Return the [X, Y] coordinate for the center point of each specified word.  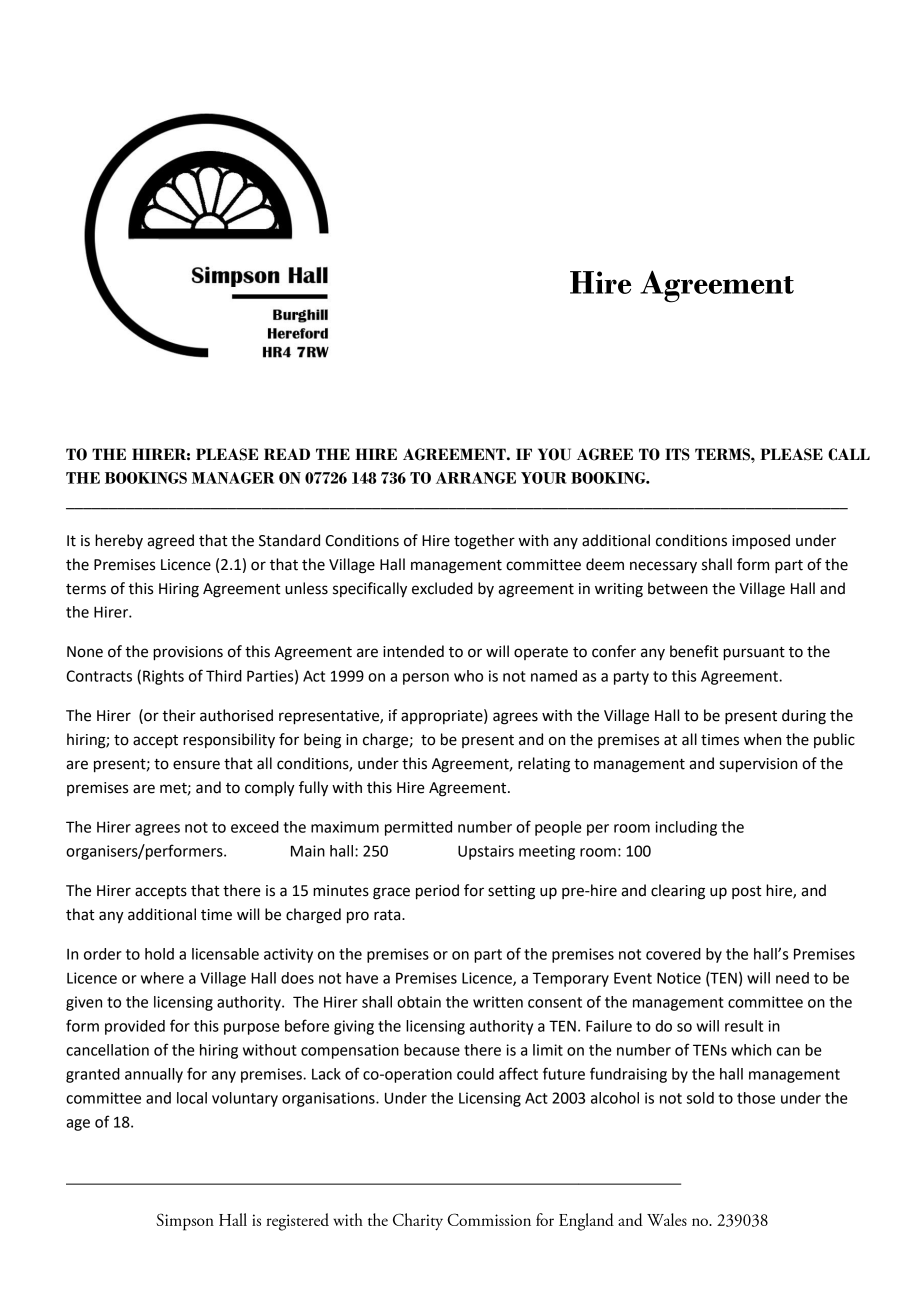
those [756, 1098]
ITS [677, 454]
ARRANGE [476, 478]
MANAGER [233, 478]
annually [154, 1075]
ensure [196, 765]
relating [544, 765]
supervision [758, 765]
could [475, 1074]
